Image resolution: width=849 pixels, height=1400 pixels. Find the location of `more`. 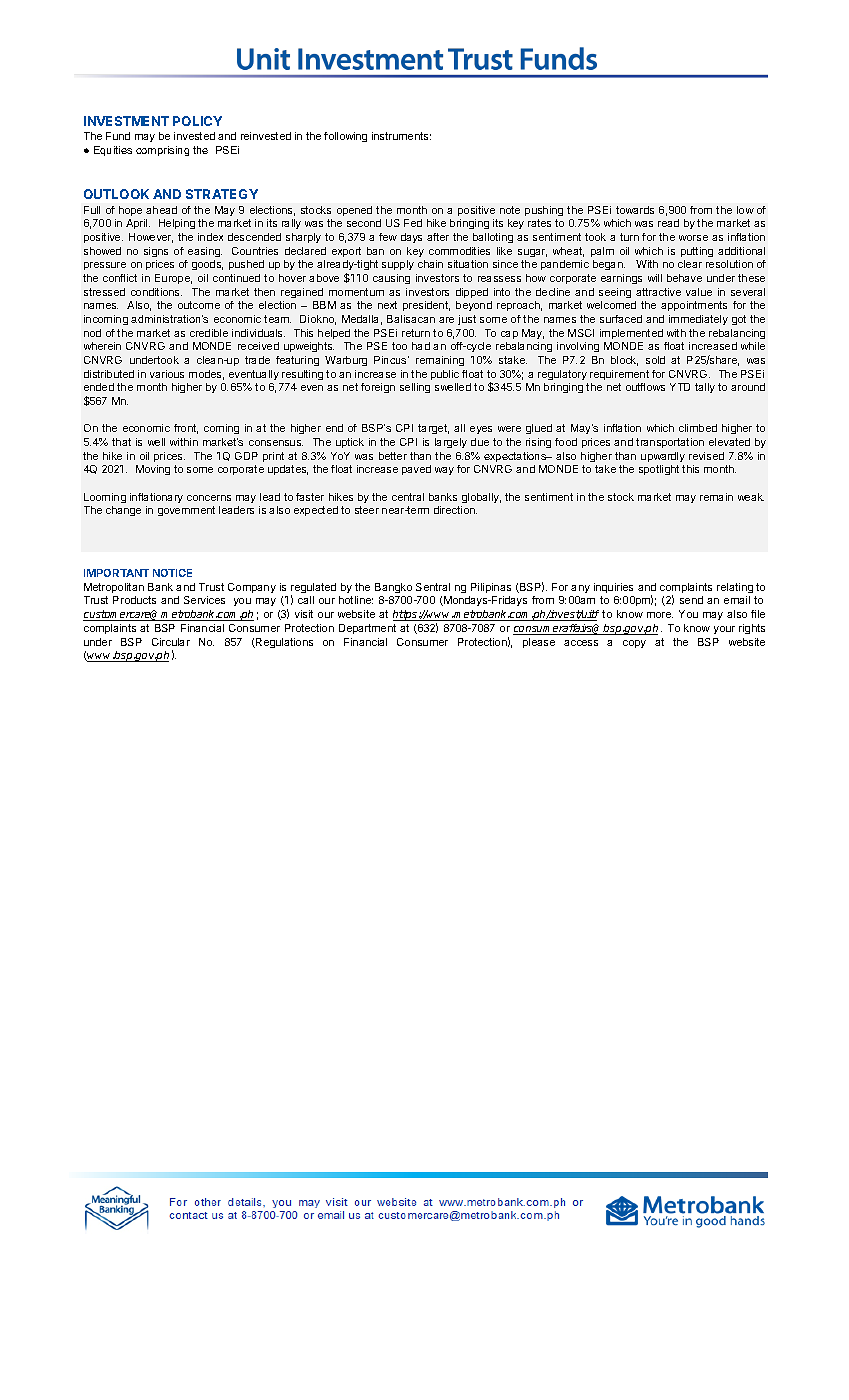

more is located at coordinates (660, 615).
